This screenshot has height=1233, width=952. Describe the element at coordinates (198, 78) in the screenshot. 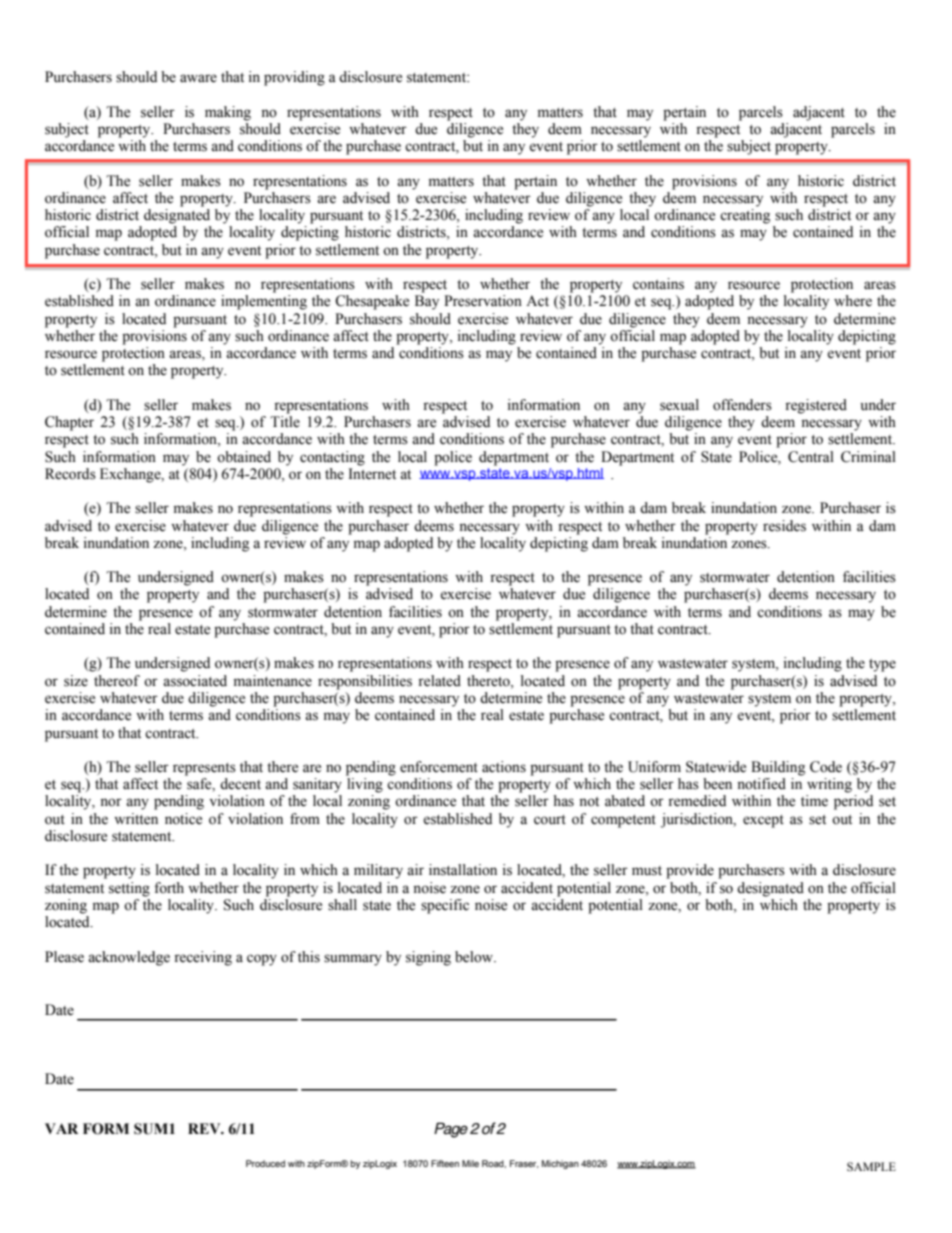

I see `aware` at that location.
